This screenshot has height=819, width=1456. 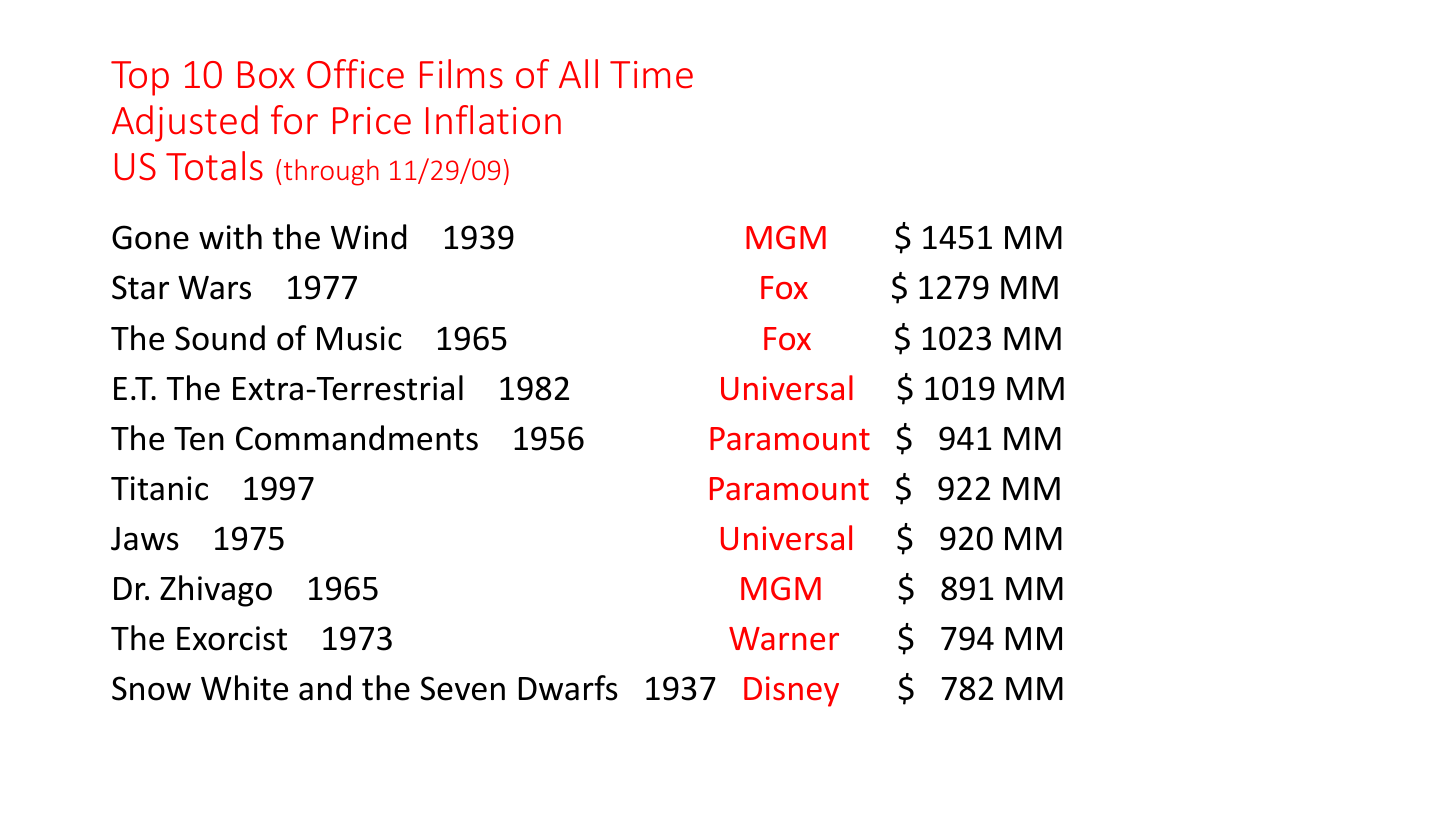 What do you see at coordinates (159, 488) in the screenshot?
I see `Titanic` at bounding box center [159, 488].
